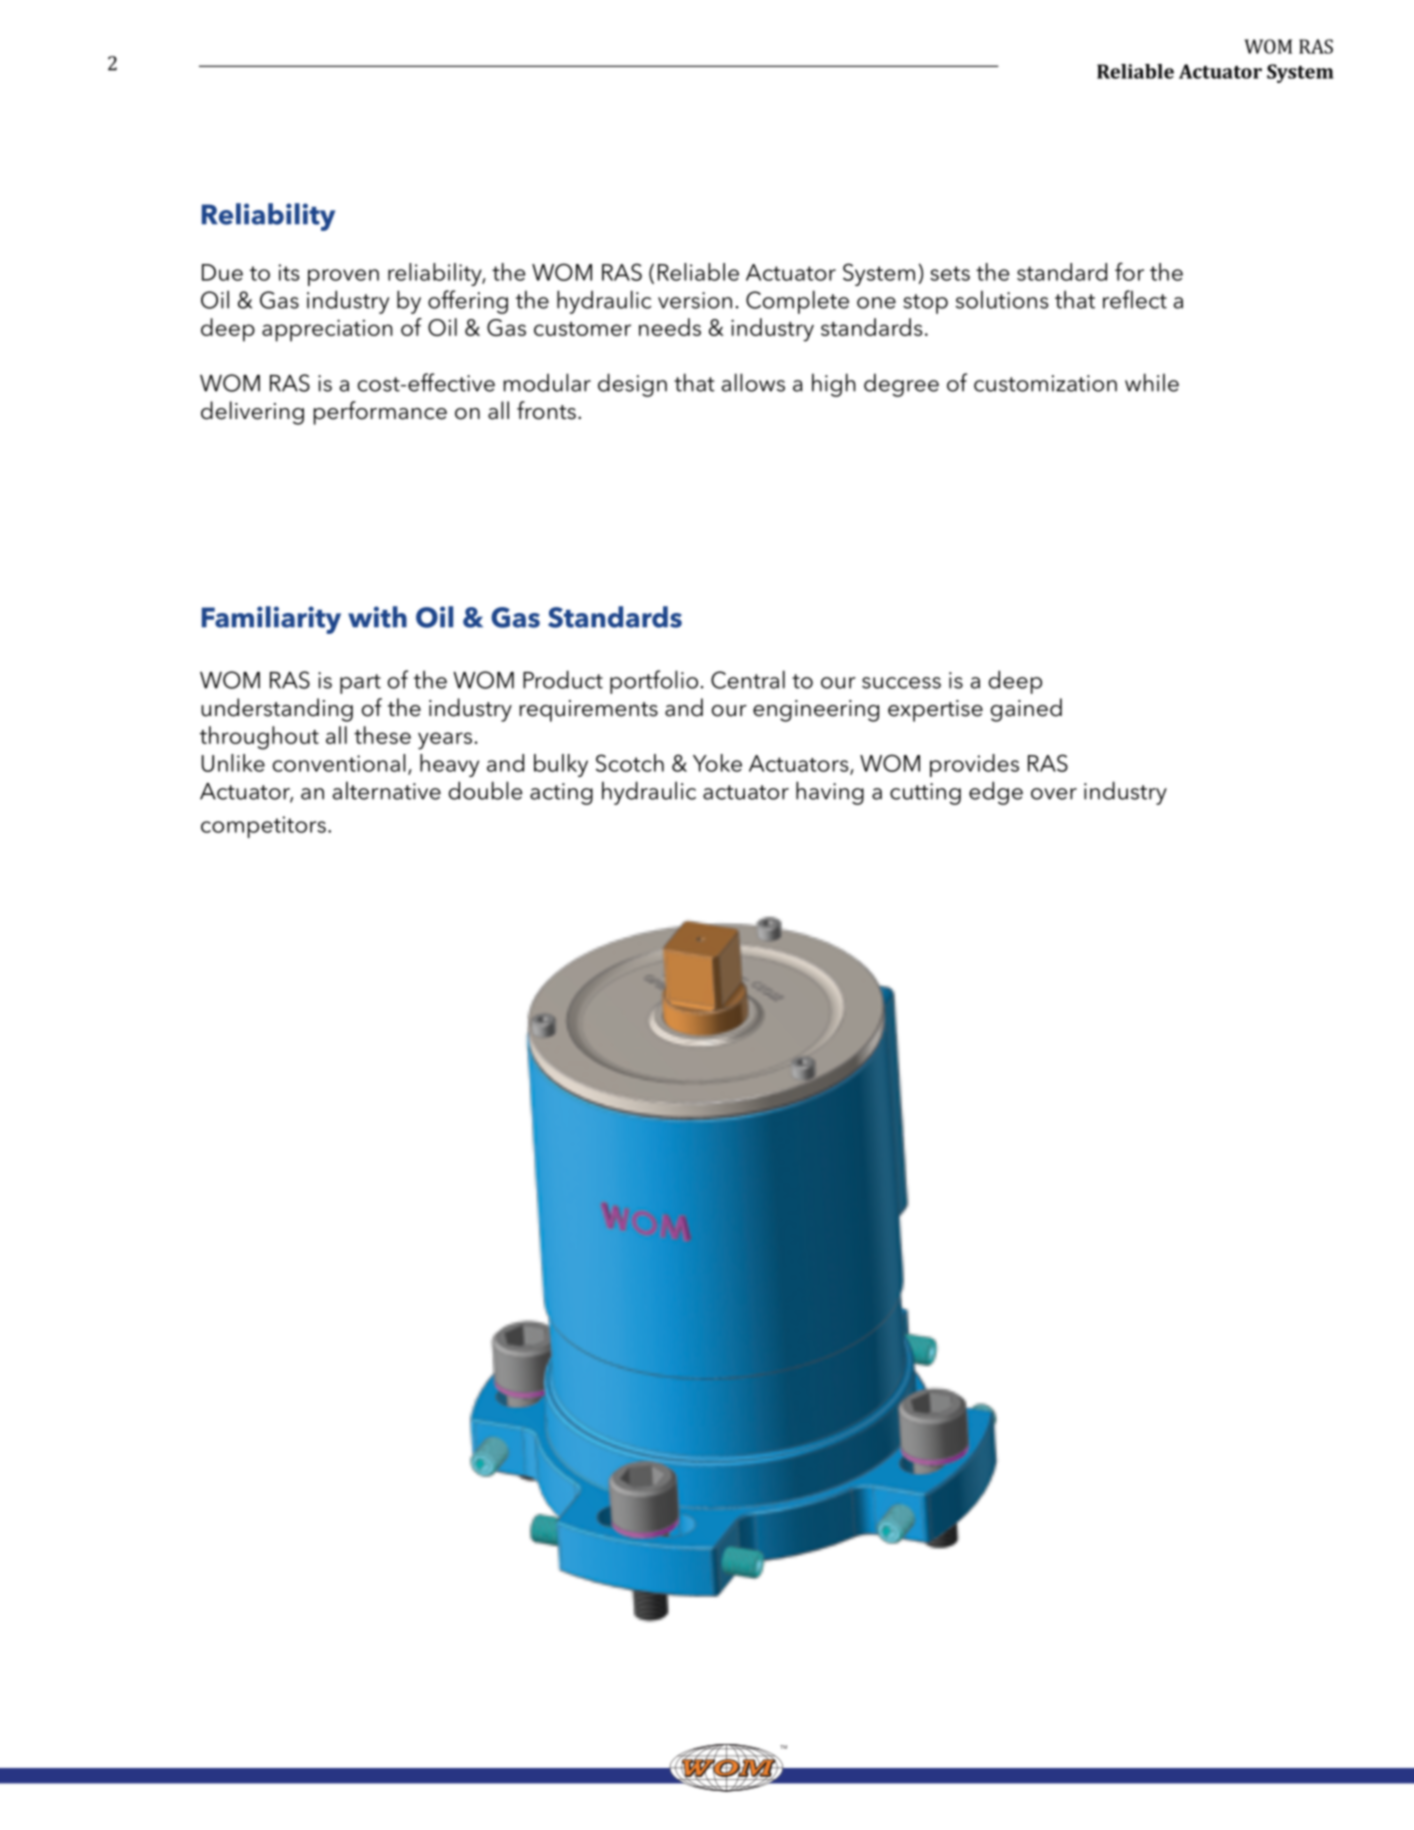  What do you see at coordinates (546, 410) in the screenshot?
I see `fronts` at bounding box center [546, 410].
